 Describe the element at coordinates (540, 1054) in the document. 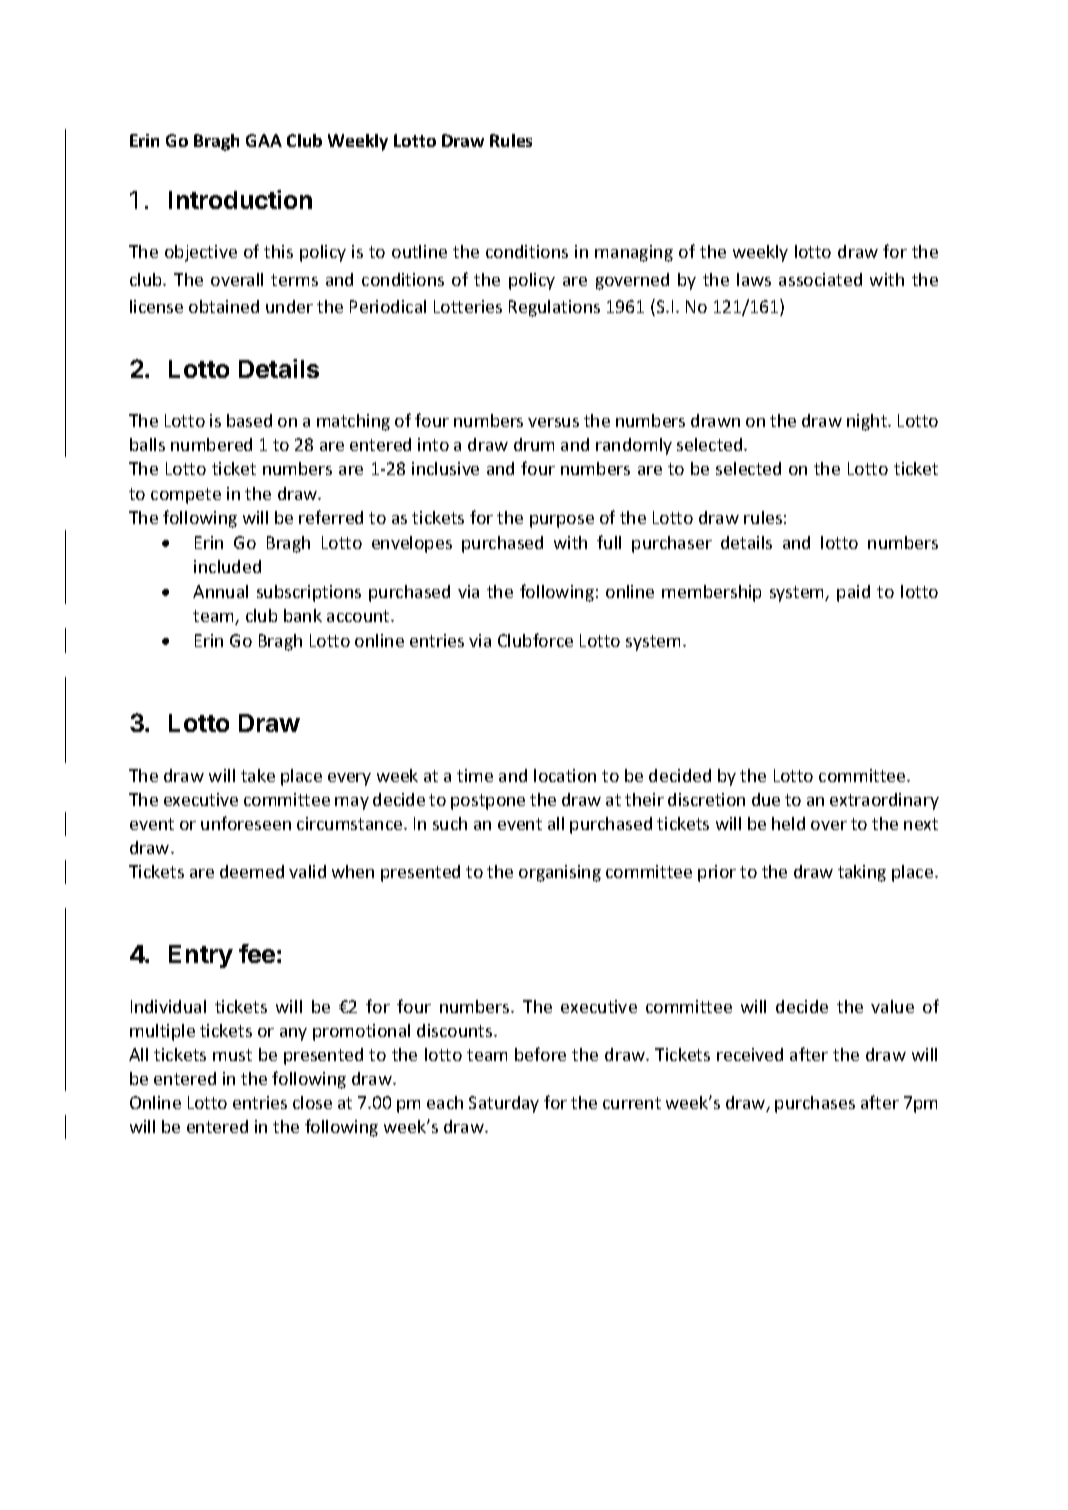

I see `before` at that location.
